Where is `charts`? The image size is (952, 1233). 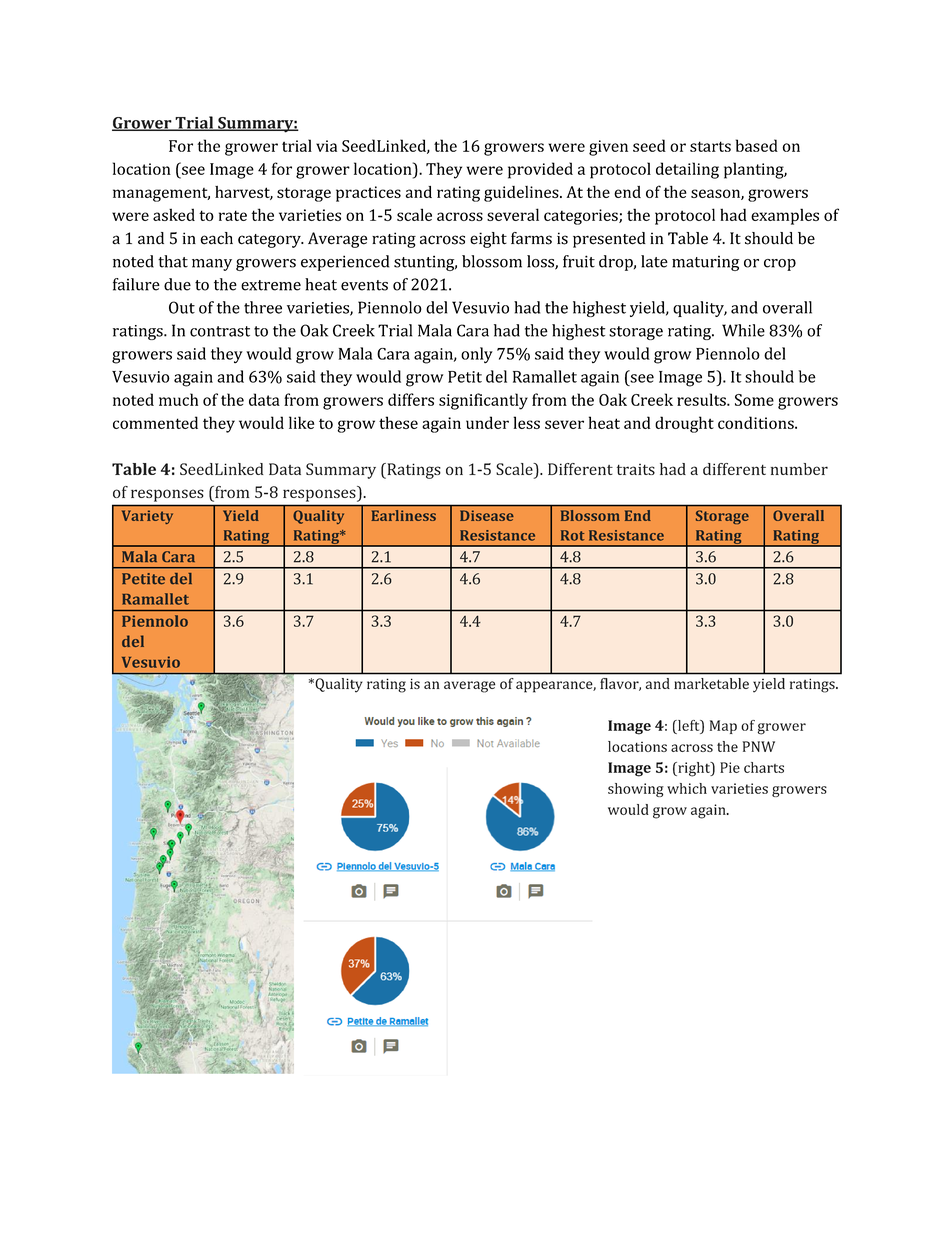
charts is located at coordinates (764, 767).
